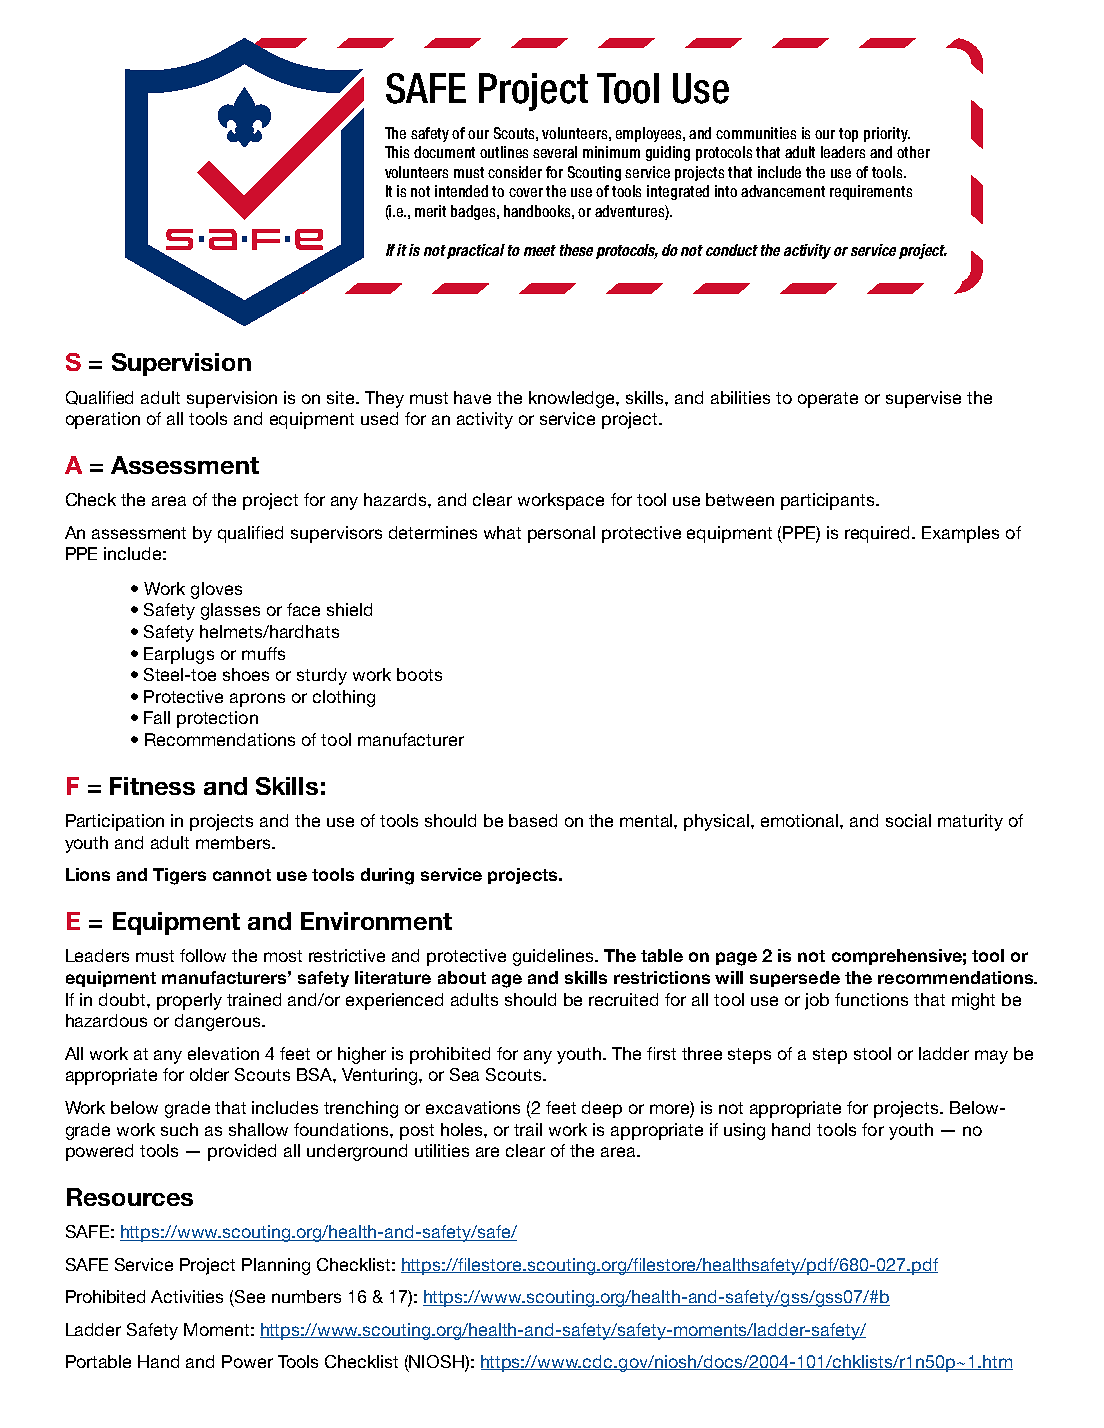  I want to click on utilities, so click(442, 1150).
